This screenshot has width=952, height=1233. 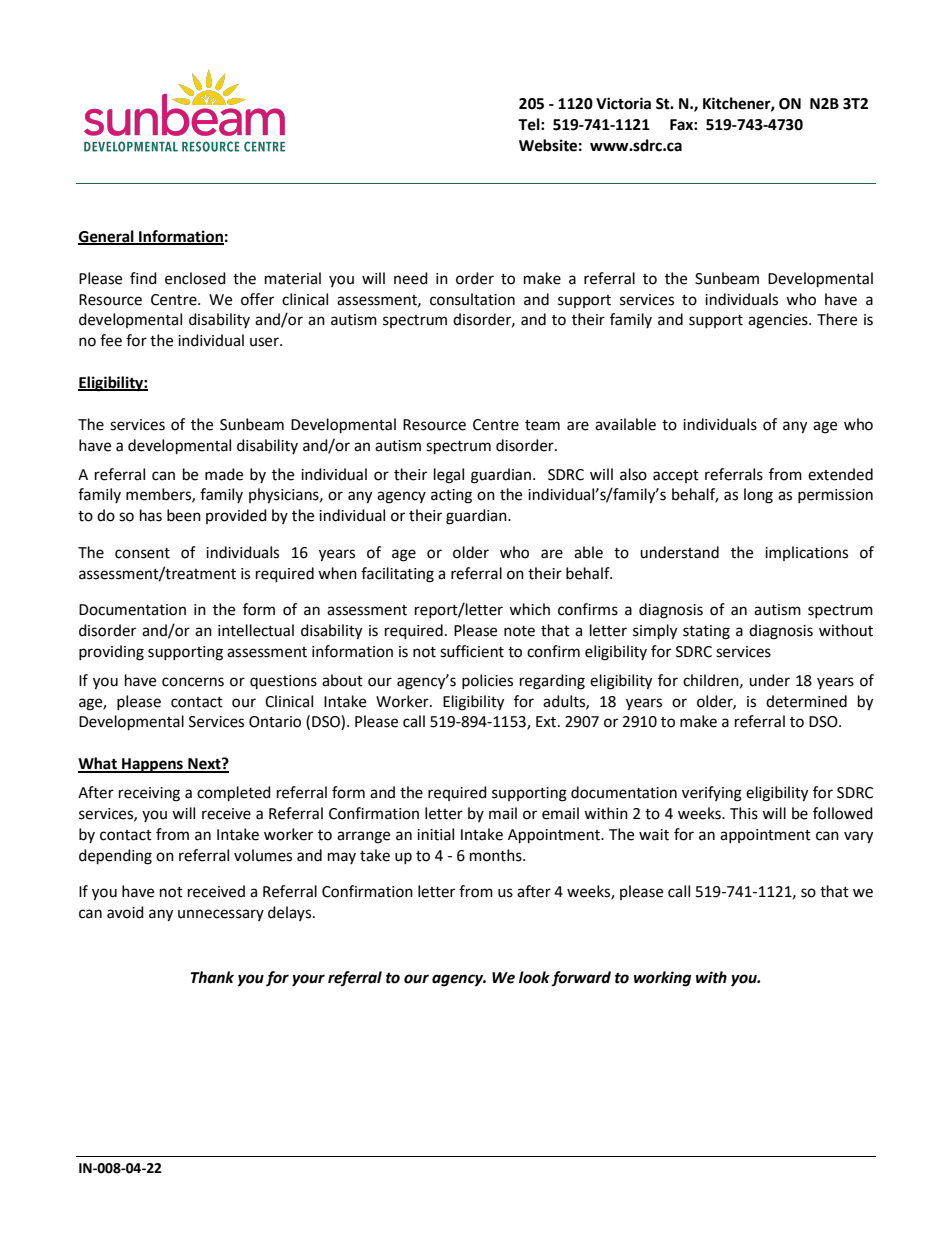 I want to click on Happens, so click(x=152, y=765).
